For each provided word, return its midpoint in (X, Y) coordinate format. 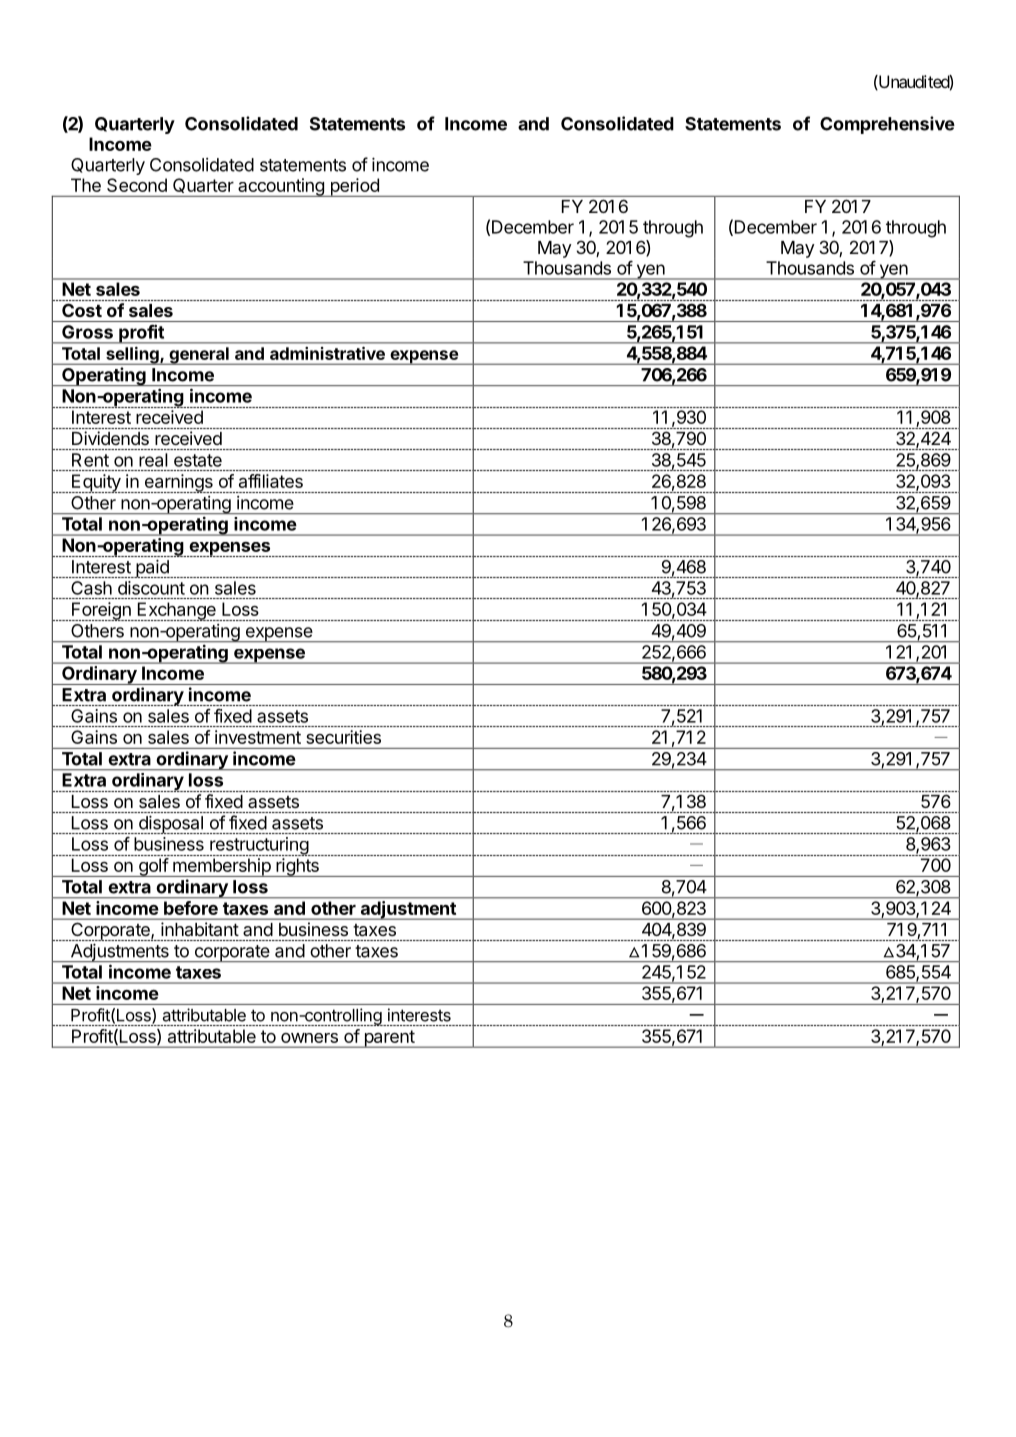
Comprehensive (887, 125)
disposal (170, 824)
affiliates (271, 481)
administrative (327, 353)
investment (258, 737)
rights (297, 867)
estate (198, 460)
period (354, 187)
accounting (281, 187)
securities (343, 737)
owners (309, 1038)
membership (221, 867)
